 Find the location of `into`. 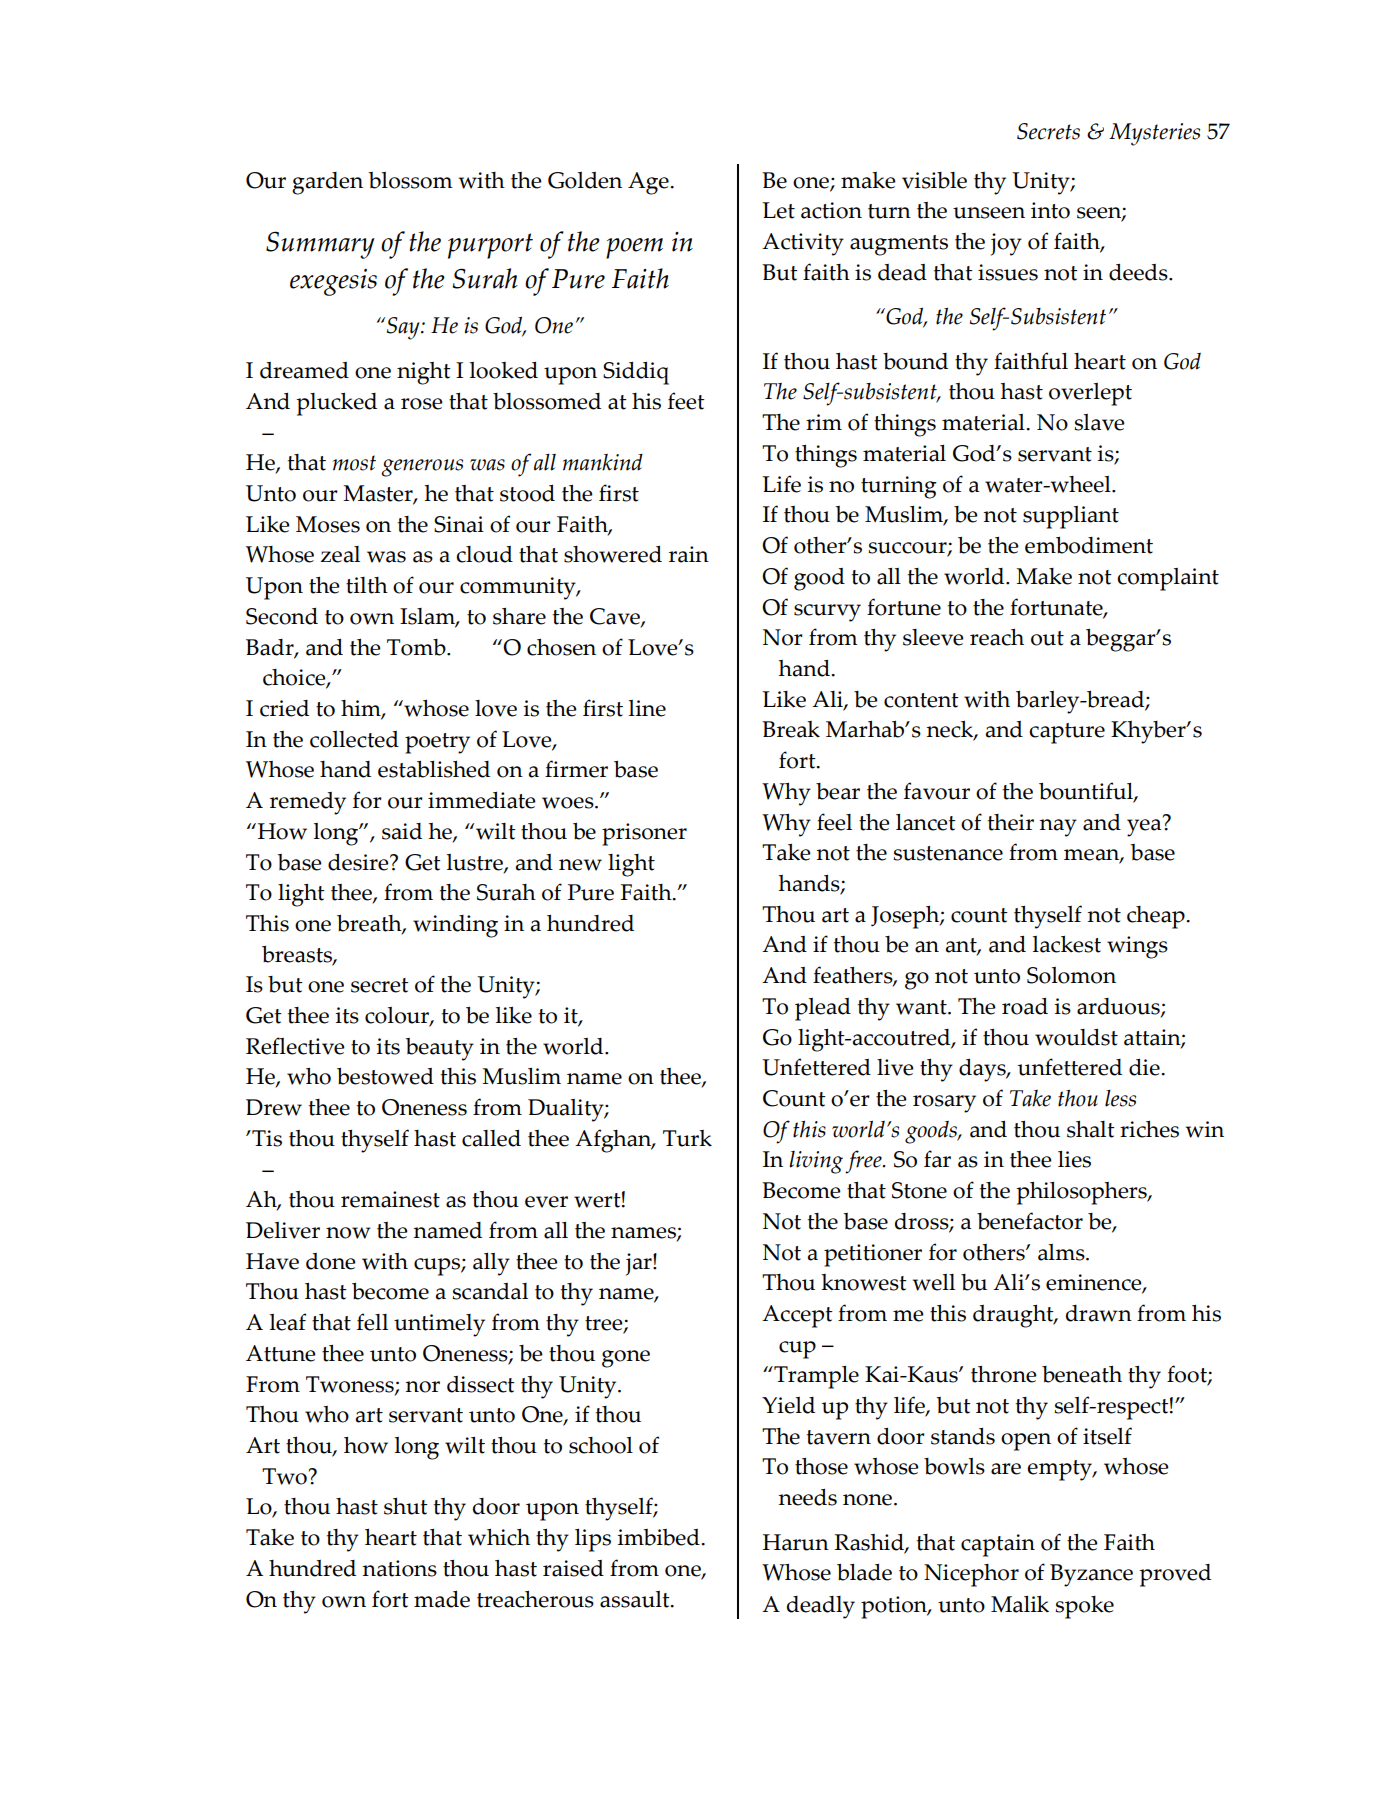

into is located at coordinates (1050, 210).
